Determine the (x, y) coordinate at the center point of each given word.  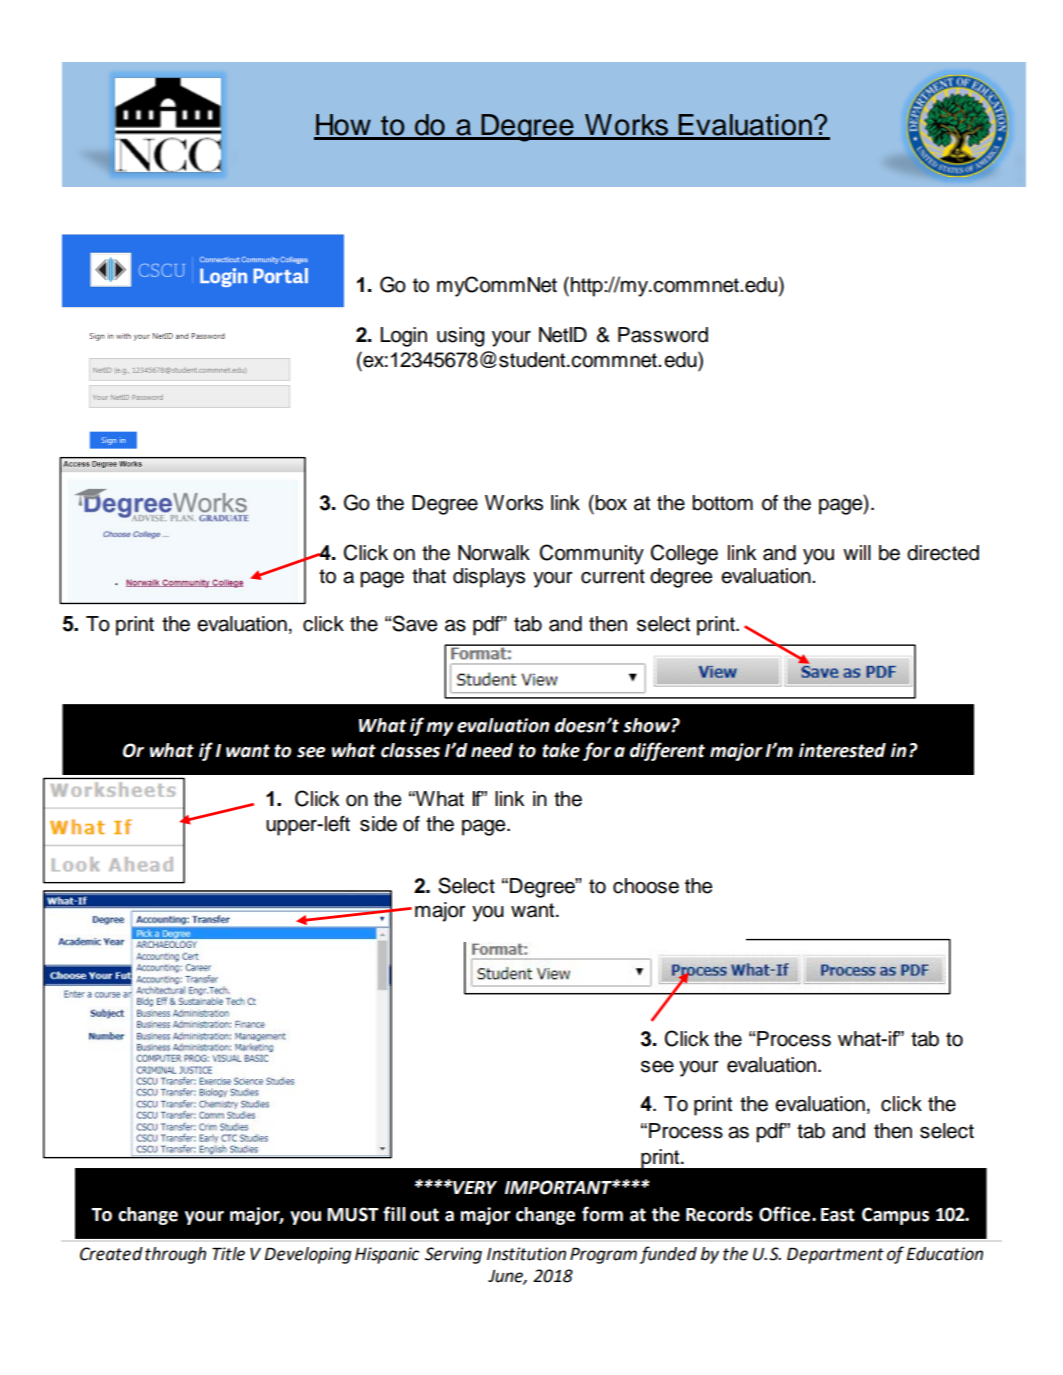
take (561, 750)
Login (403, 337)
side (378, 824)
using (460, 337)
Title (228, 1254)
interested (842, 750)
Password (663, 335)
